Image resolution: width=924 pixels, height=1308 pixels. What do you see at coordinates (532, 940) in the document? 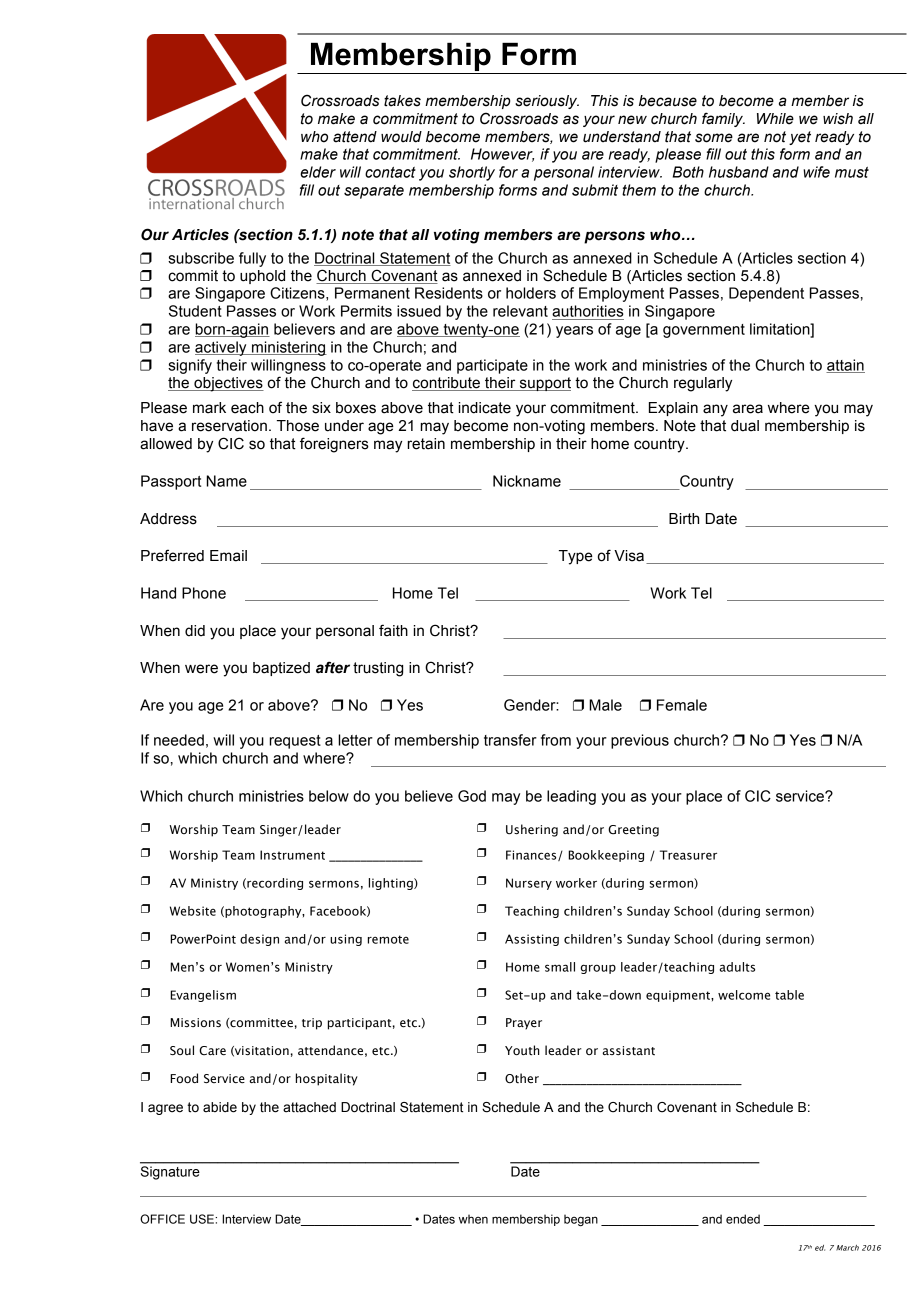
I see `Assisting` at bounding box center [532, 940].
